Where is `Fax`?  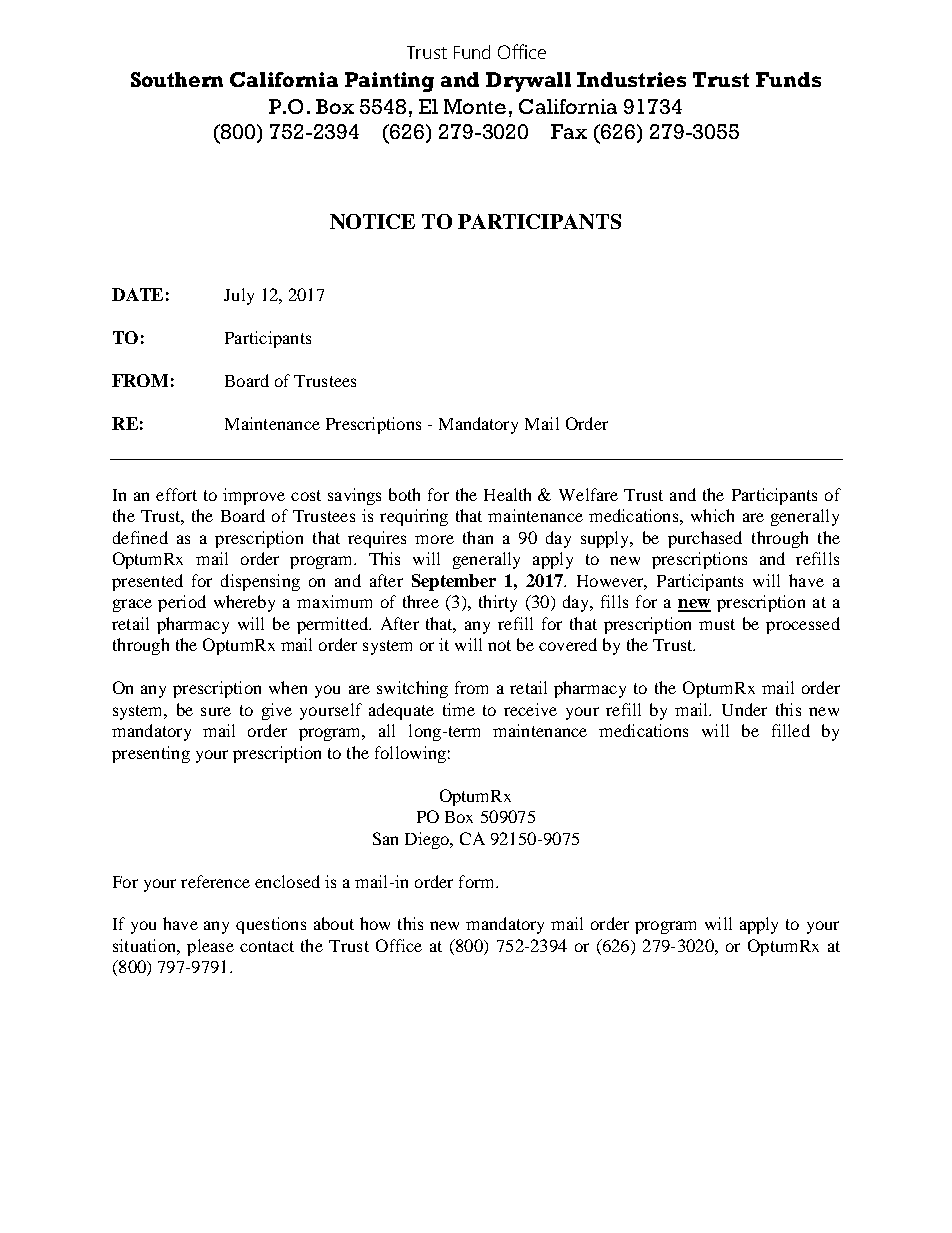 Fax is located at coordinates (569, 131).
